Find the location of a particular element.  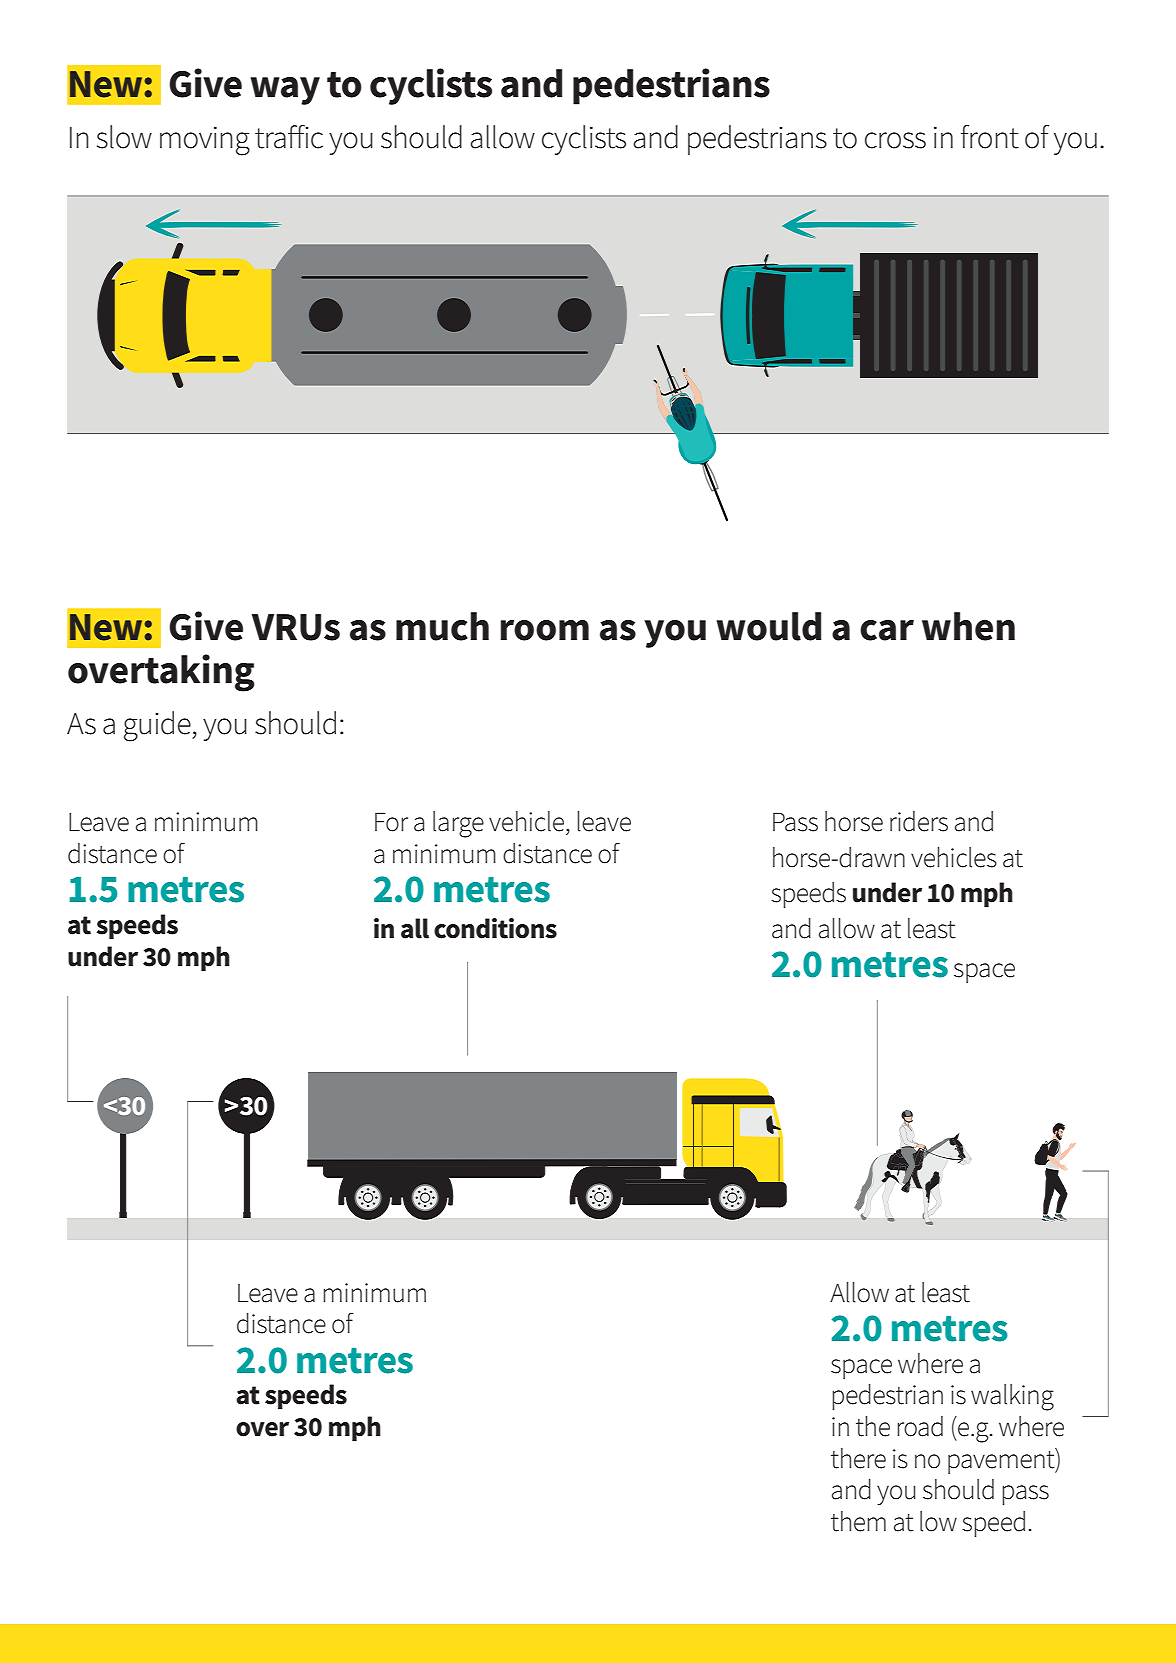

traffic is located at coordinates (289, 137).
